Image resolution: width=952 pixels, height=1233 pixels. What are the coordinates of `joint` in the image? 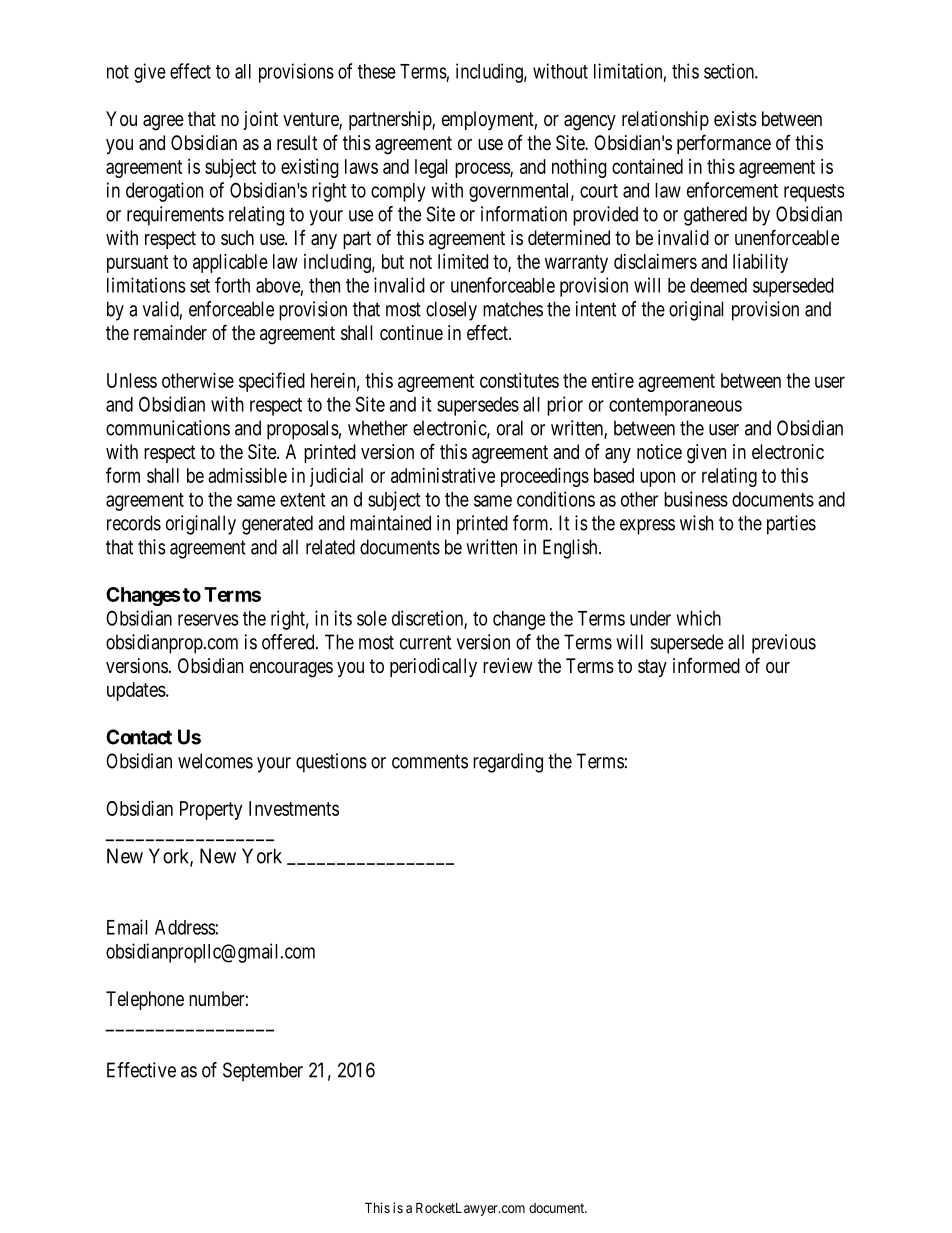 It's located at (260, 120).
